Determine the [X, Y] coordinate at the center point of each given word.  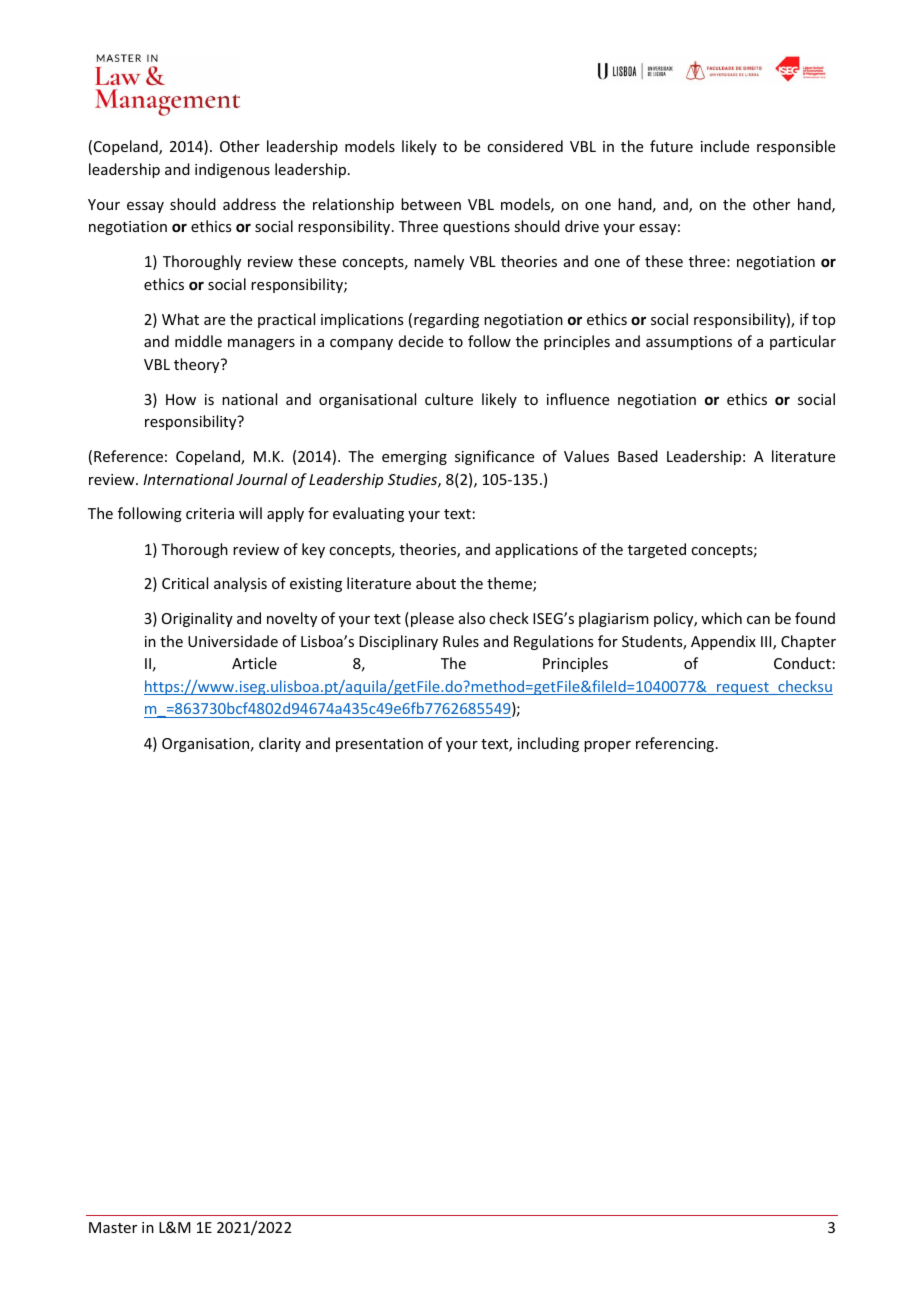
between [431, 204]
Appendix [723, 642]
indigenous [232, 170]
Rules [461, 641]
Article [254, 663]
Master [113, 1227]
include [725, 146]
